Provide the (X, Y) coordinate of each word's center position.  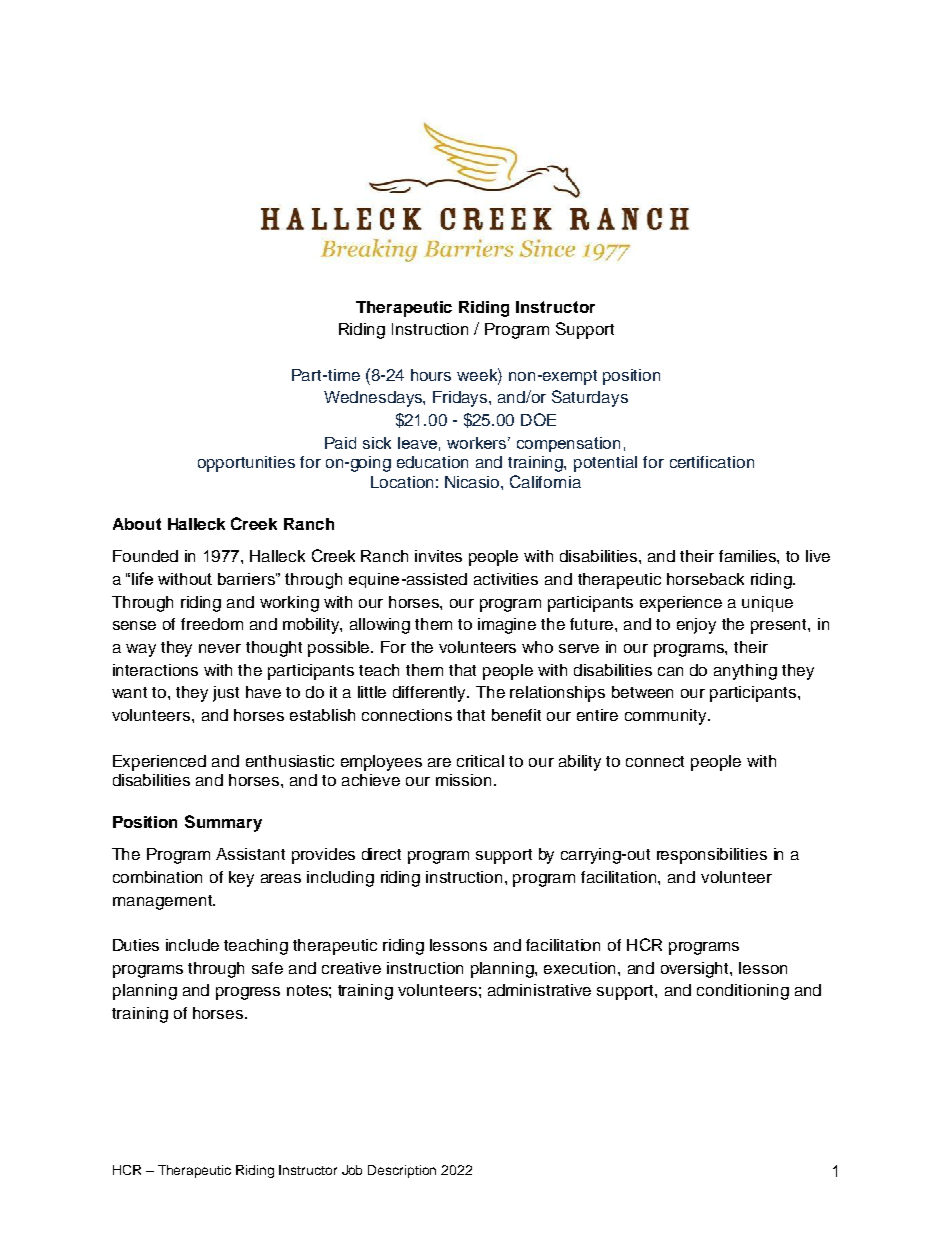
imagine (507, 626)
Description (402, 1171)
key (241, 879)
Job (352, 1170)
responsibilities (712, 856)
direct (381, 854)
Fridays (461, 399)
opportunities (246, 464)
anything (745, 672)
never (220, 648)
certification (712, 462)
